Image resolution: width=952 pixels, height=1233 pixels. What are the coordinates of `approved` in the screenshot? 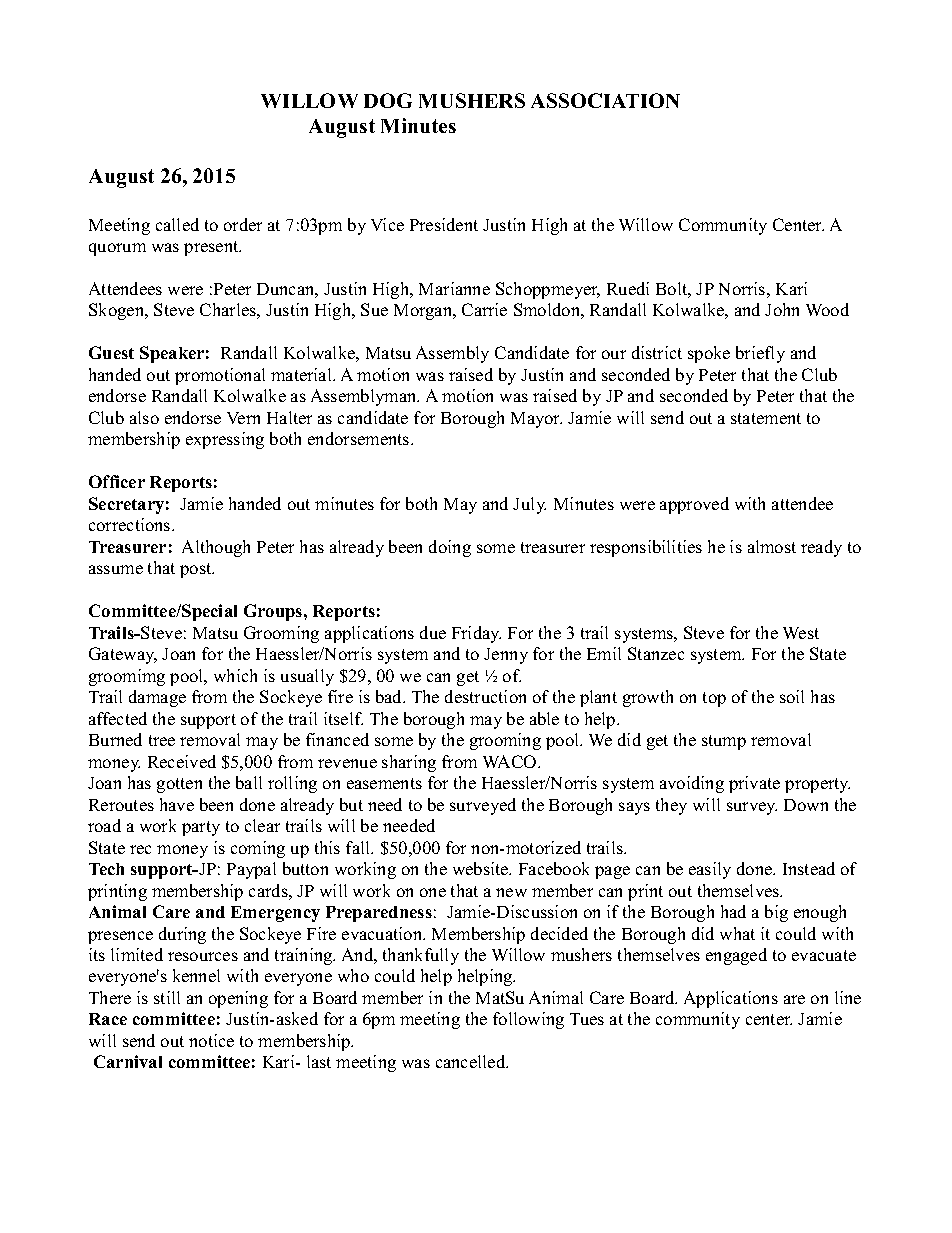 It's located at (694, 505).
